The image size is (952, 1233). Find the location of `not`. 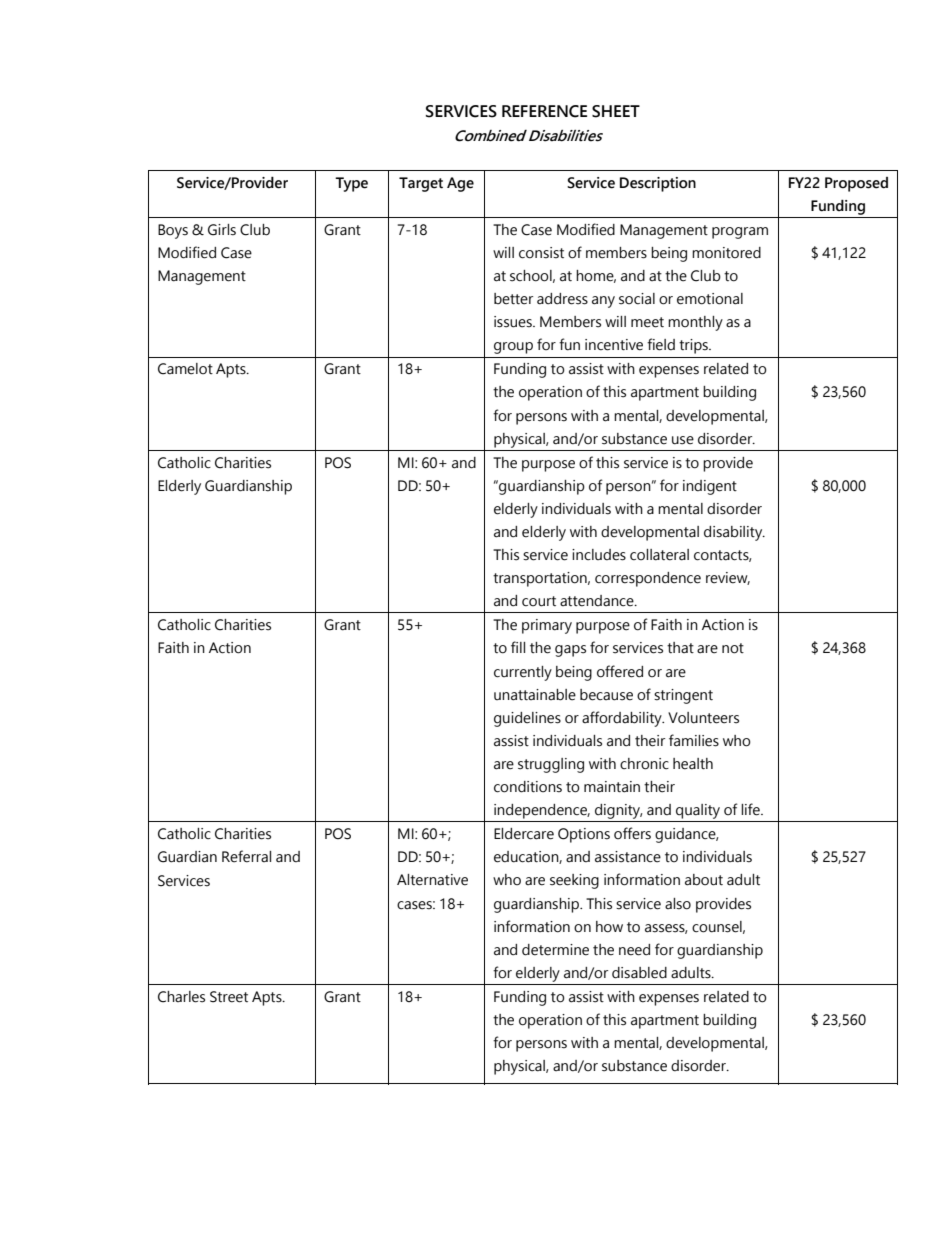

not is located at coordinates (733, 648).
